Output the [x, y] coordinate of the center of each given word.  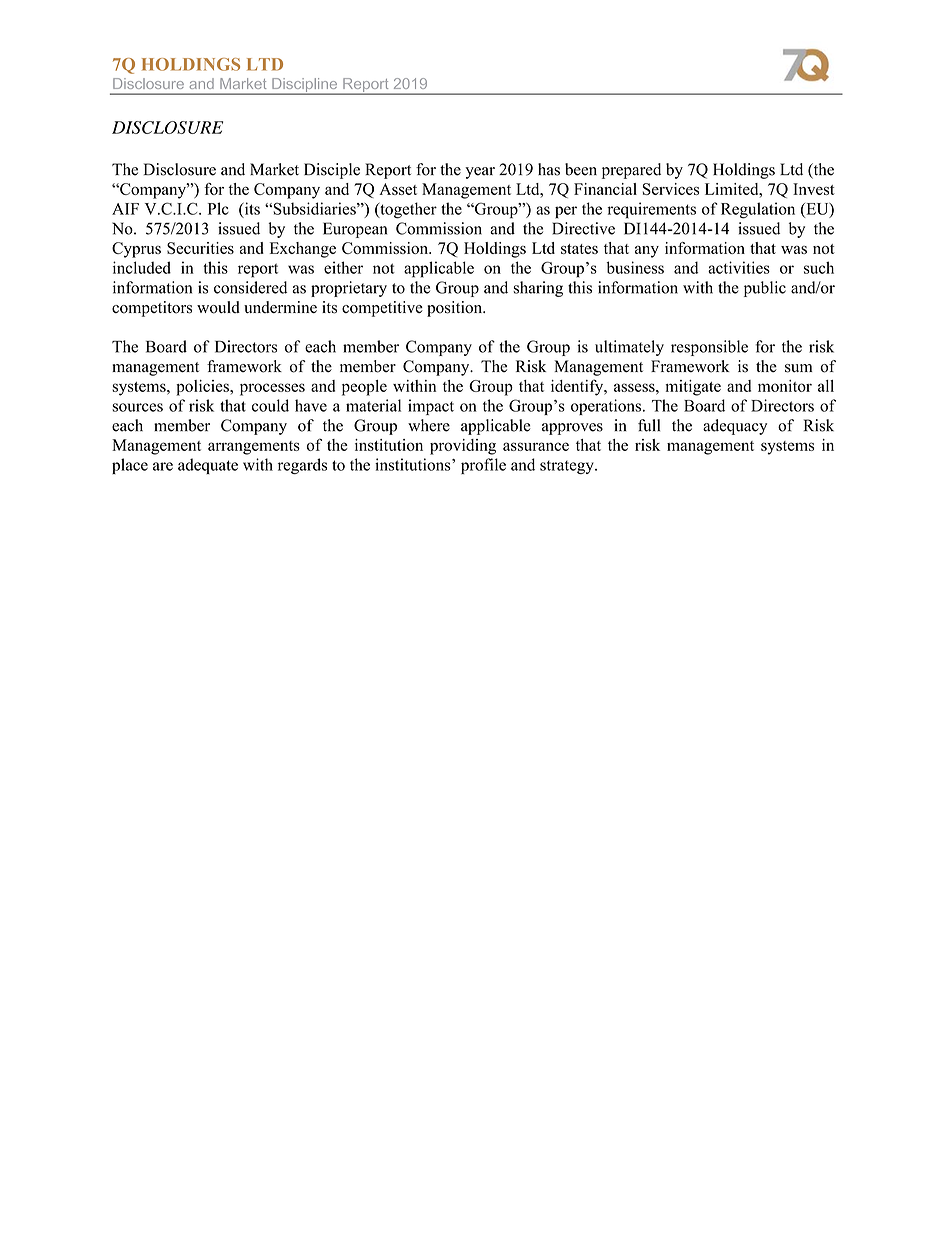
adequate [208, 466]
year [480, 173]
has [549, 169]
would [218, 307]
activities [739, 267]
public [765, 289]
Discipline [305, 86]
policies [203, 388]
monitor [785, 386]
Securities [200, 248]
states [579, 249]
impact [431, 407]
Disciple [332, 171]
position [456, 309]
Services [671, 189]
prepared [631, 171]
